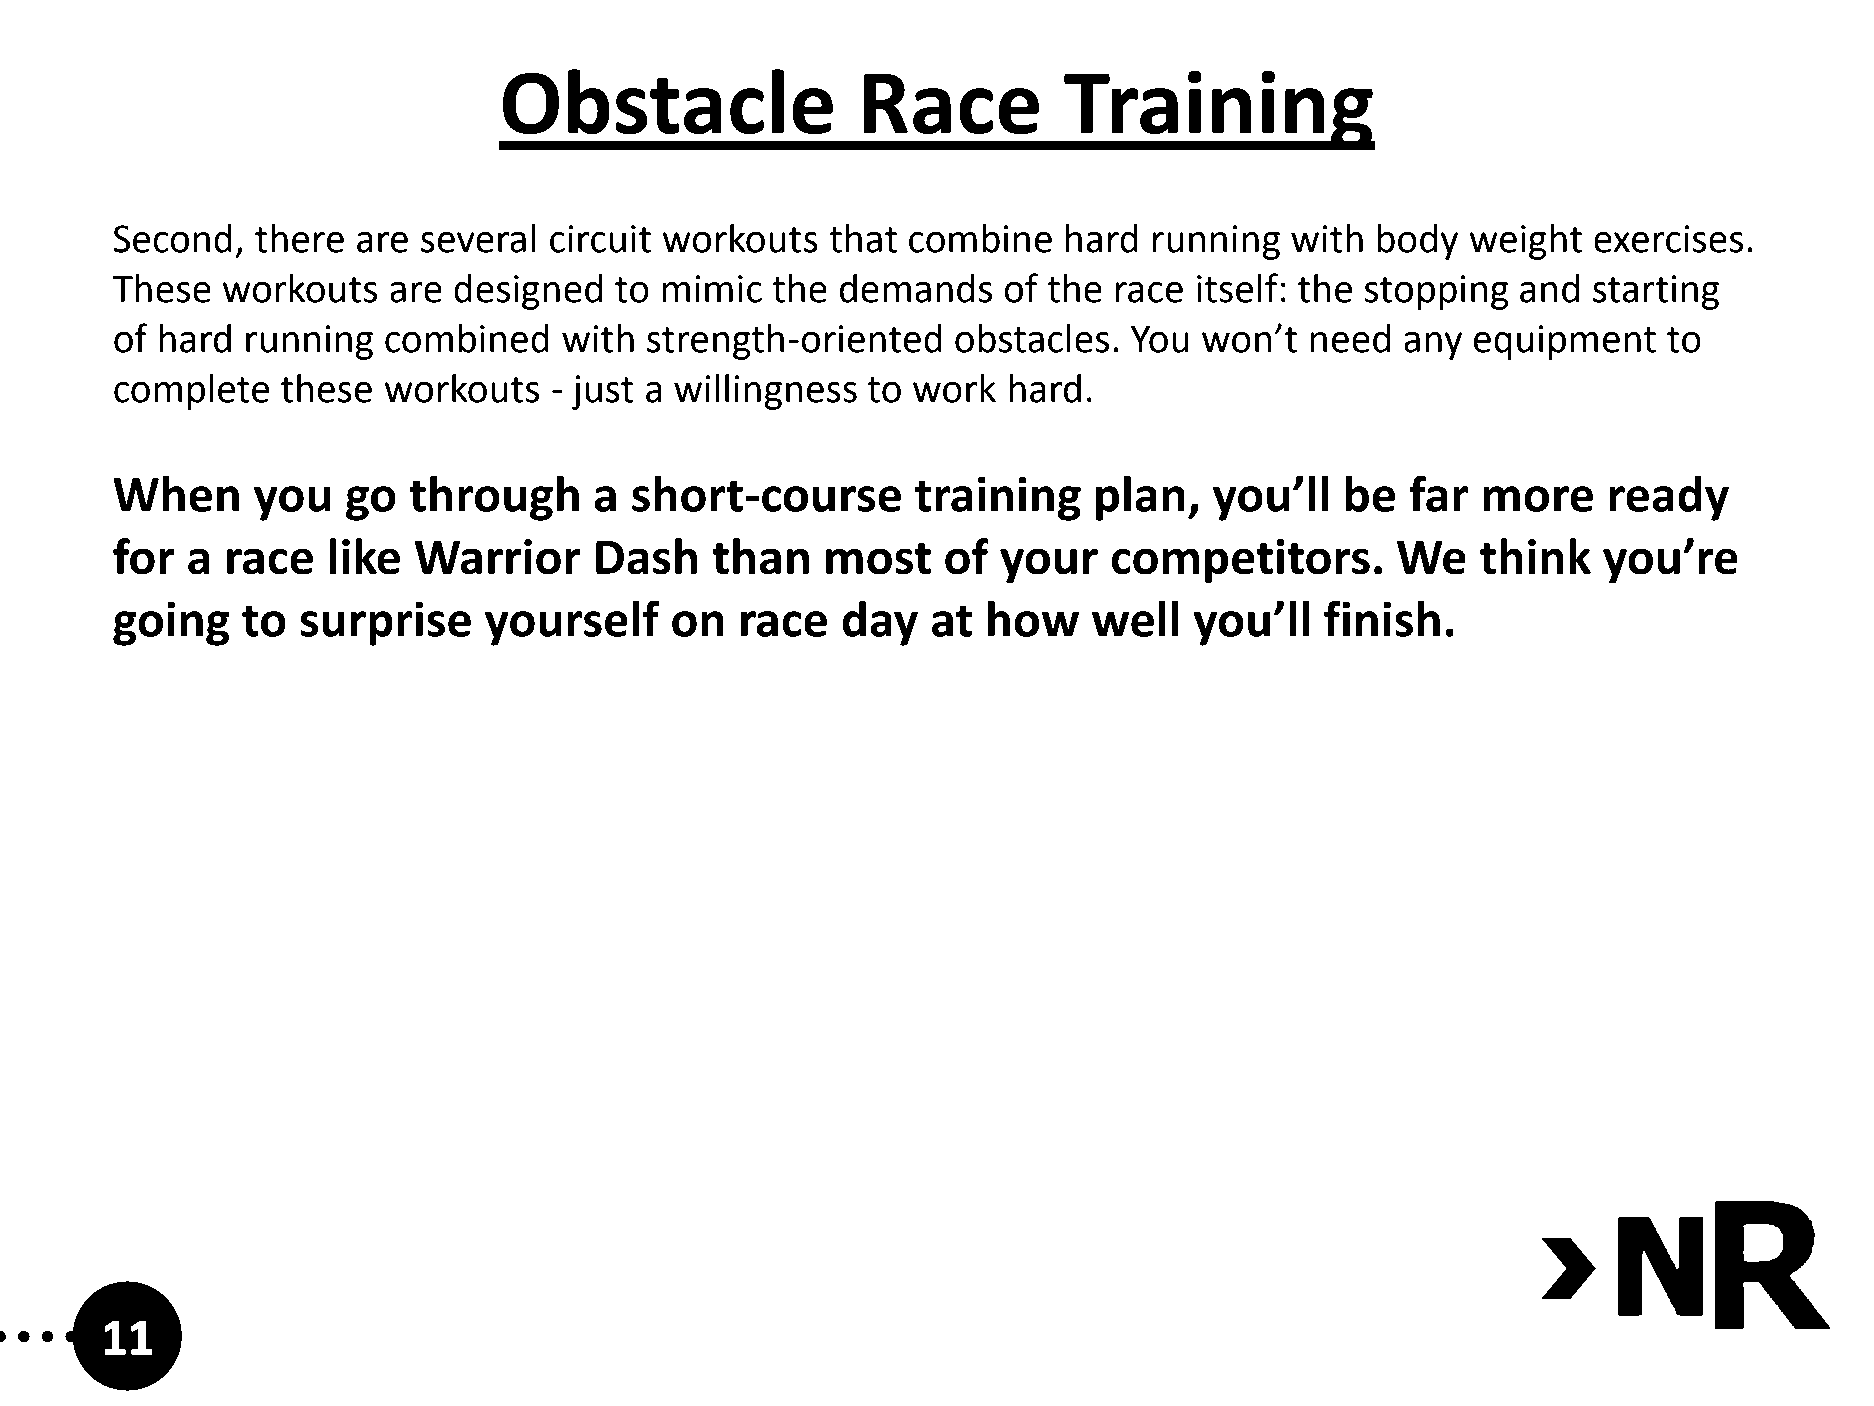 The height and width of the image is (1406, 1874). Describe the element at coordinates (191, 392) in the image. I see `complete` at that location.
